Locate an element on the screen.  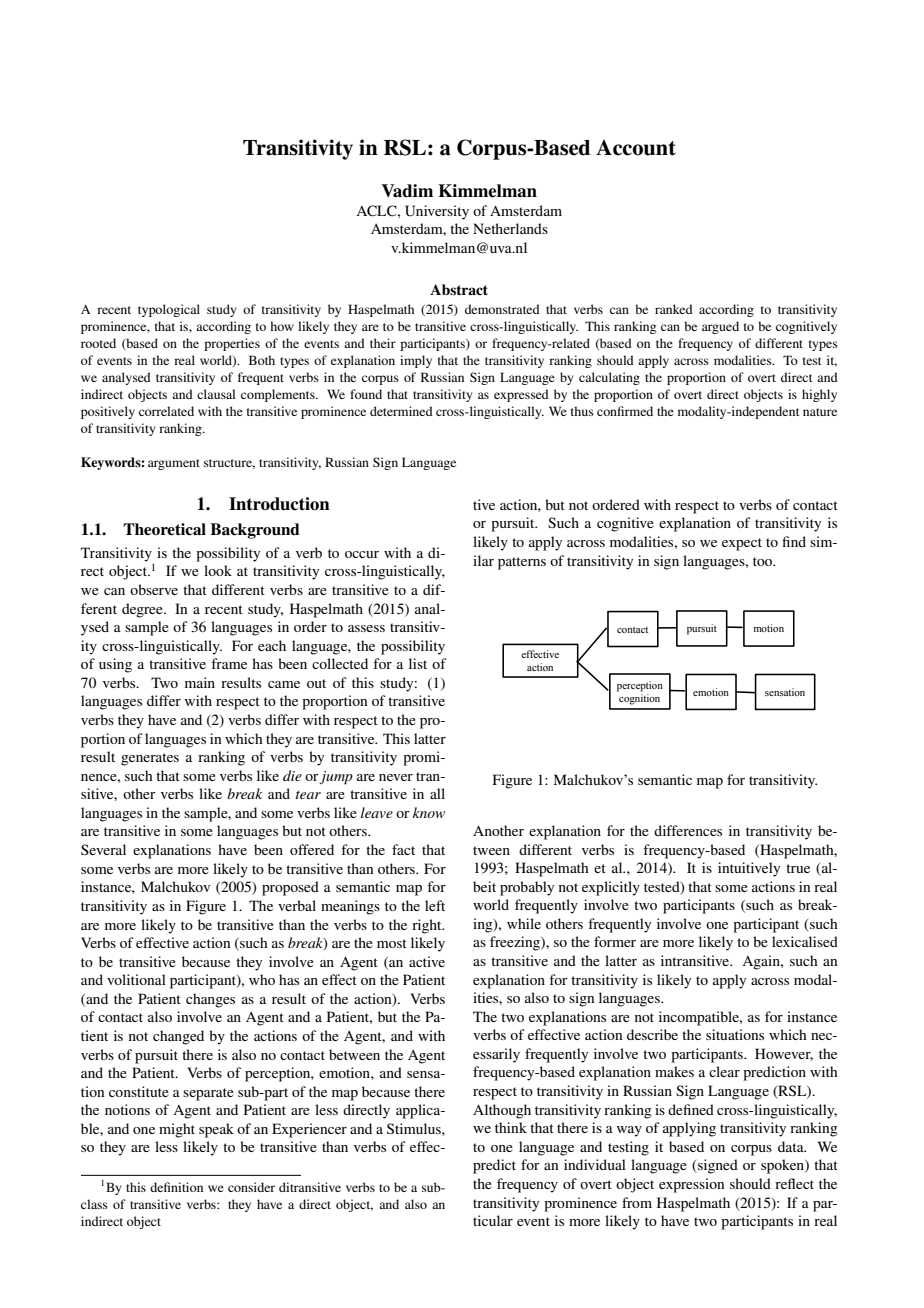
Vadim is located at coordinates (407, 191).
